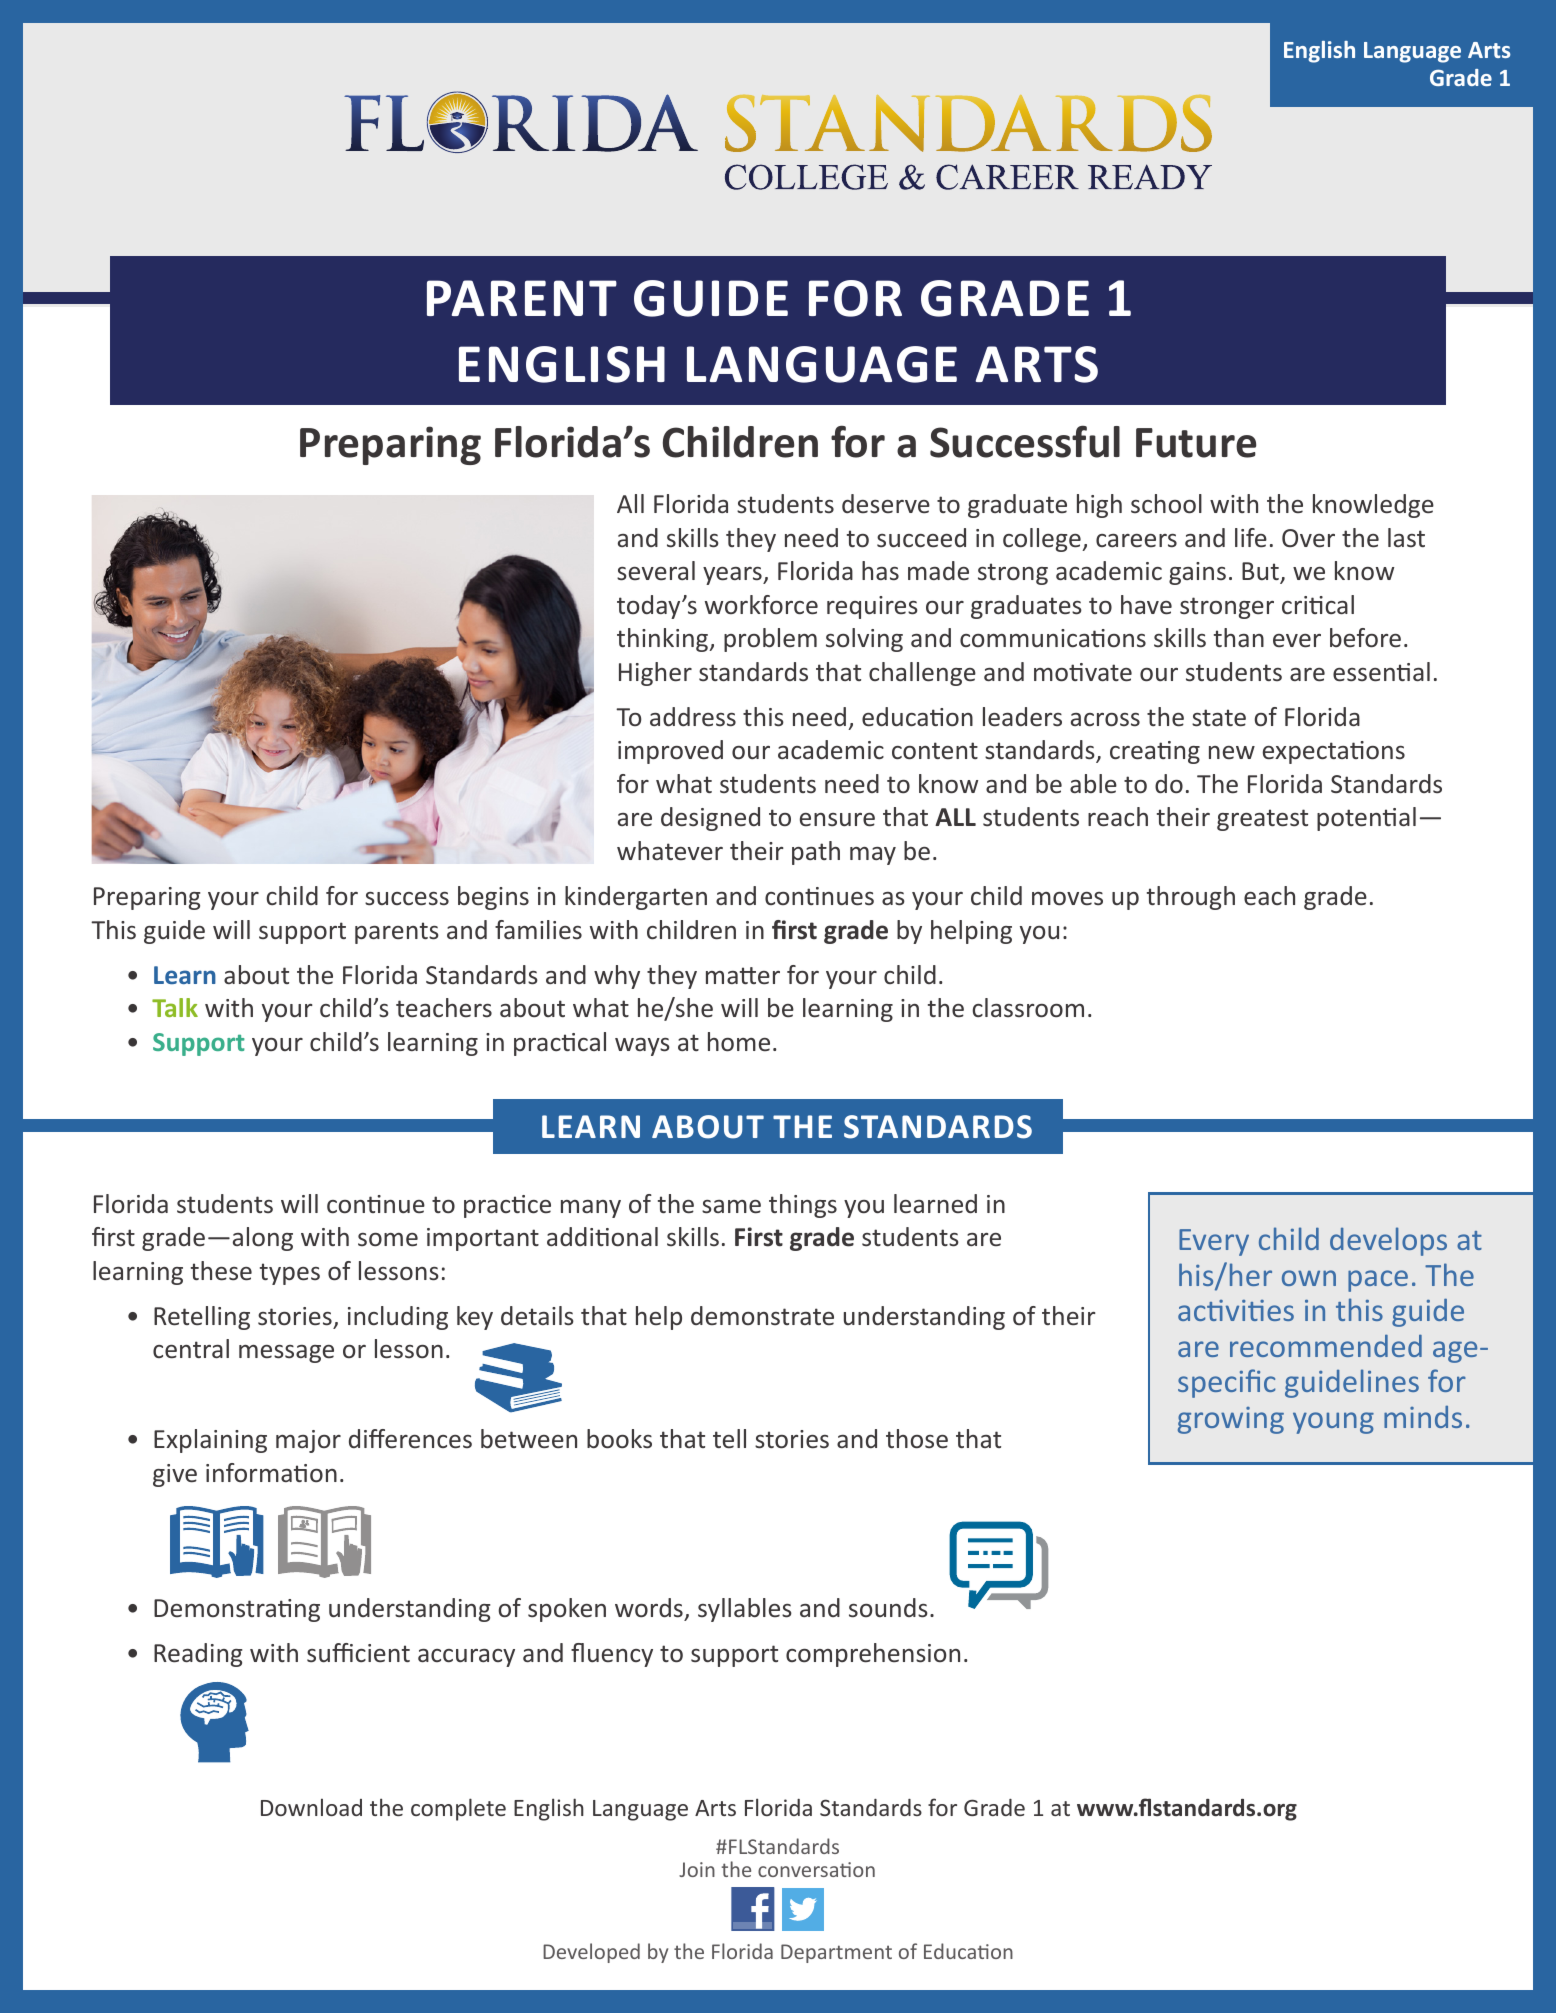 The image size is (1556, 2013). What do you see at coordinates (1251, 537) in the document?
I see `life` at bounding box center [1251, 537].
